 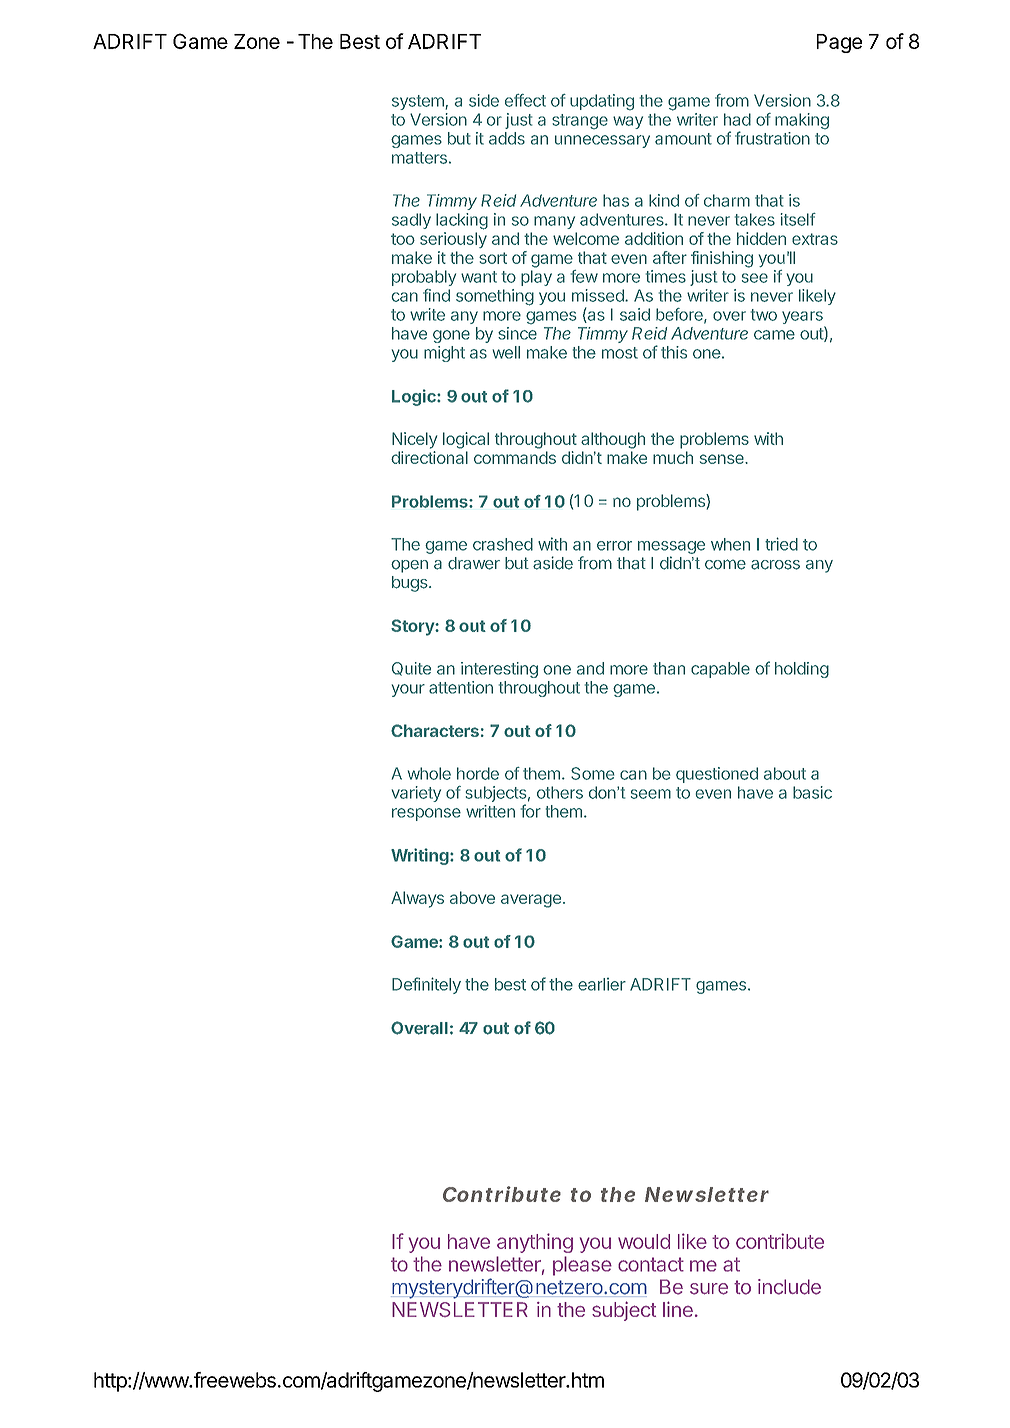 What do you see at coordinates (535, 1243) in the image?
I see `anything` at bounding box center [535, 1243].
